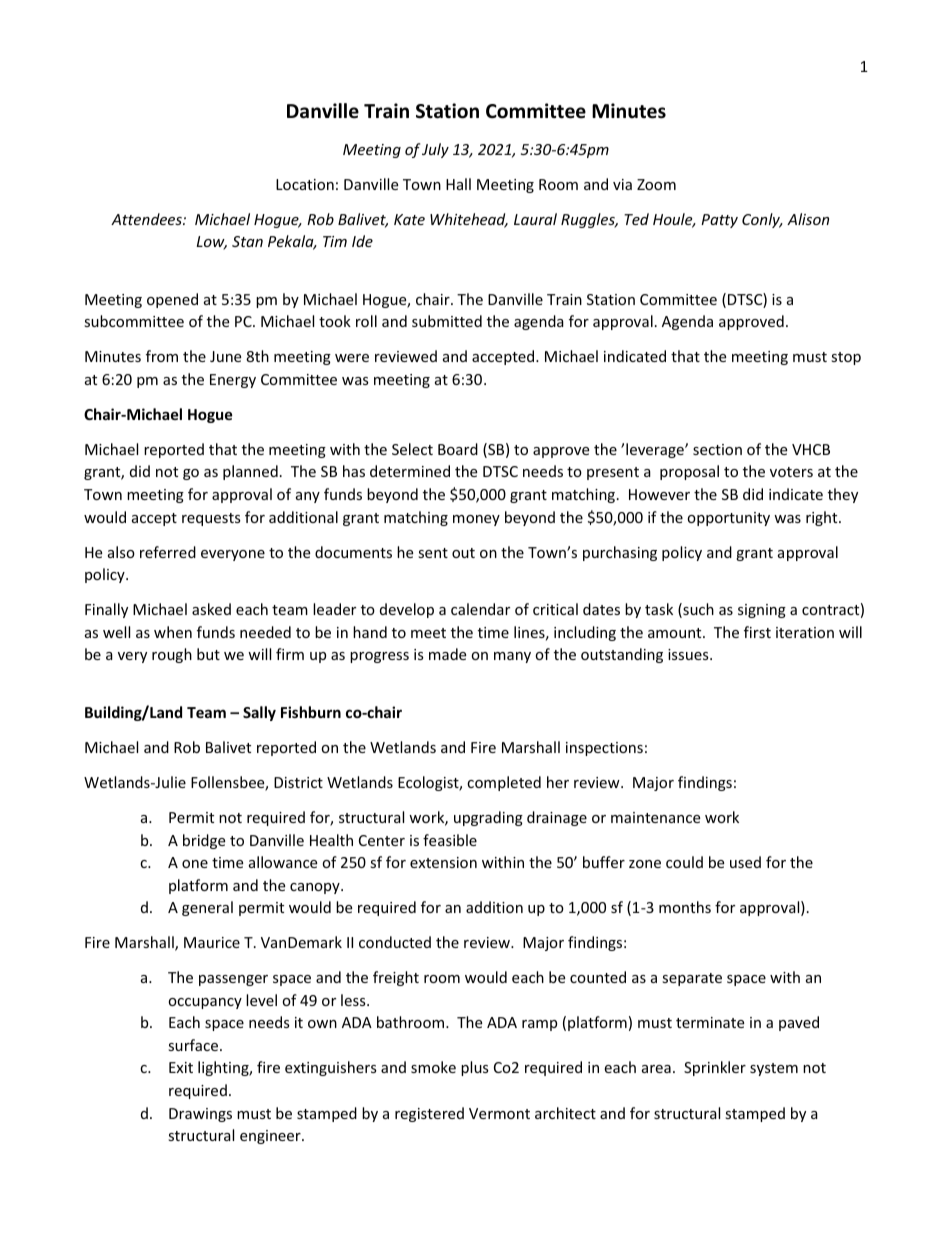  What do you see at coordinates (719, 221) in the screenshot?
I see `Patty` at bounding box center [719, 221].
